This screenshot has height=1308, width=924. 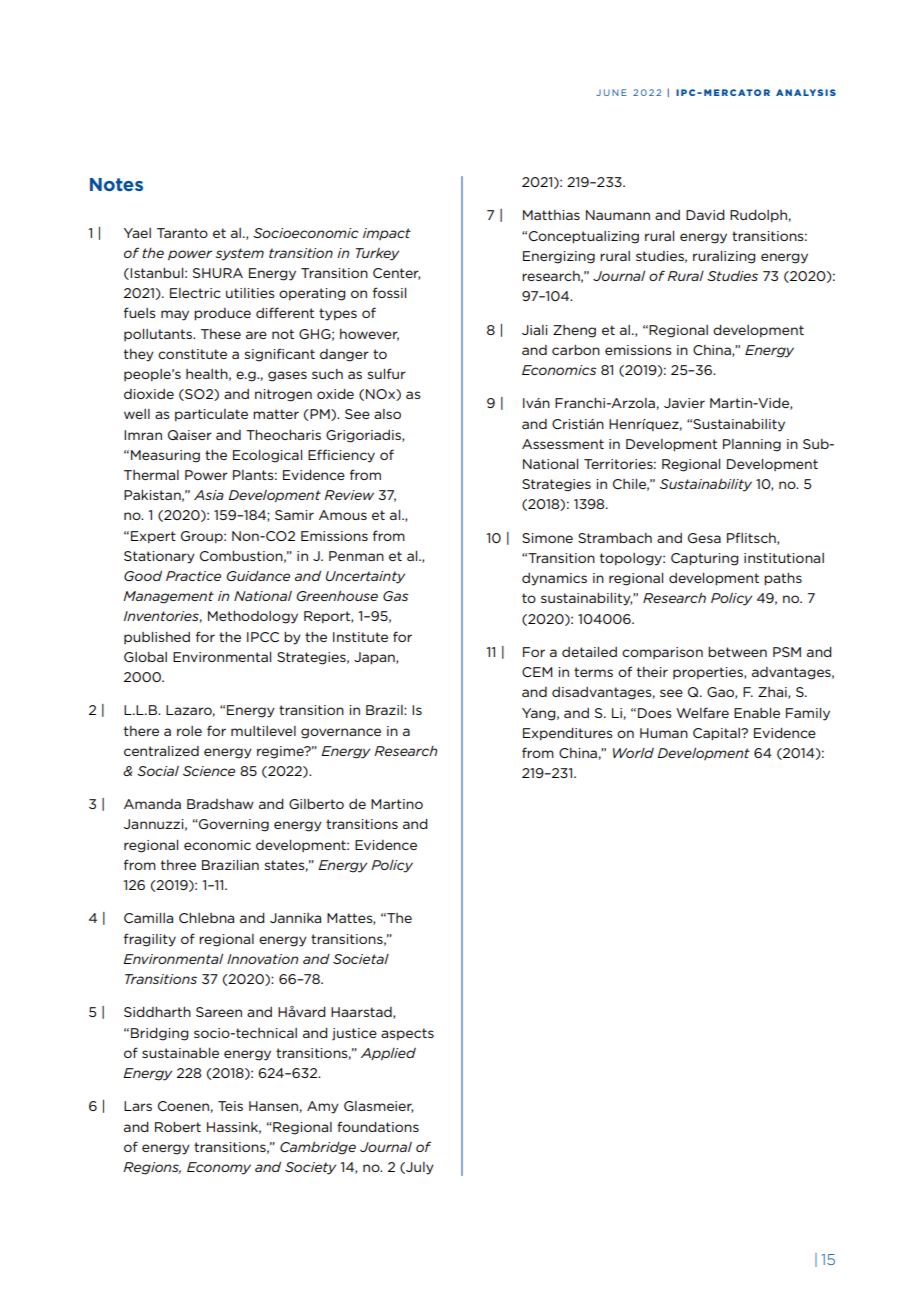 What do you see at coordinates (209, 495) in the screenshot?
I see `Asia` at bounding box center [209, 495].
